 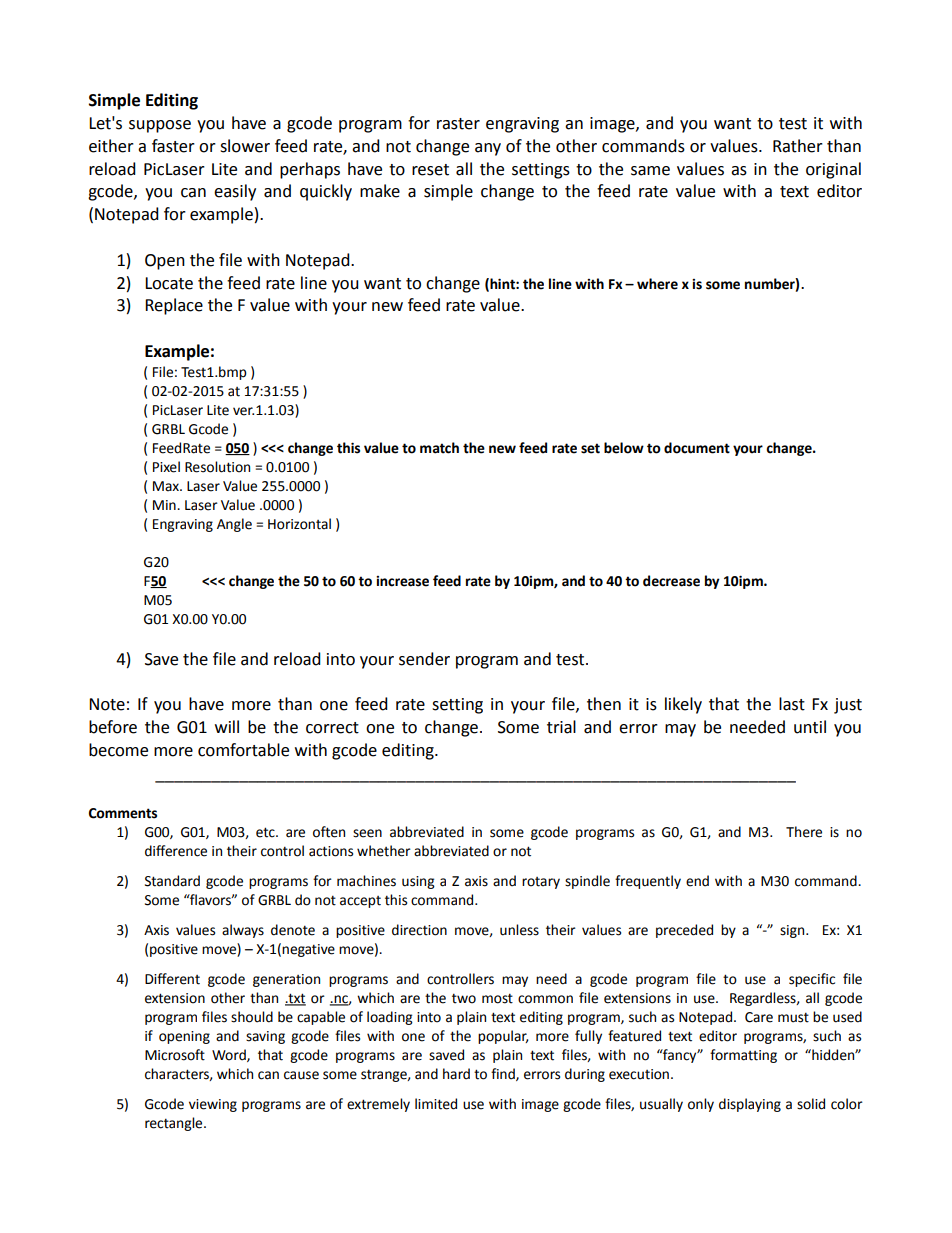 I want to click on hard, so click(x=456, y=1074).
